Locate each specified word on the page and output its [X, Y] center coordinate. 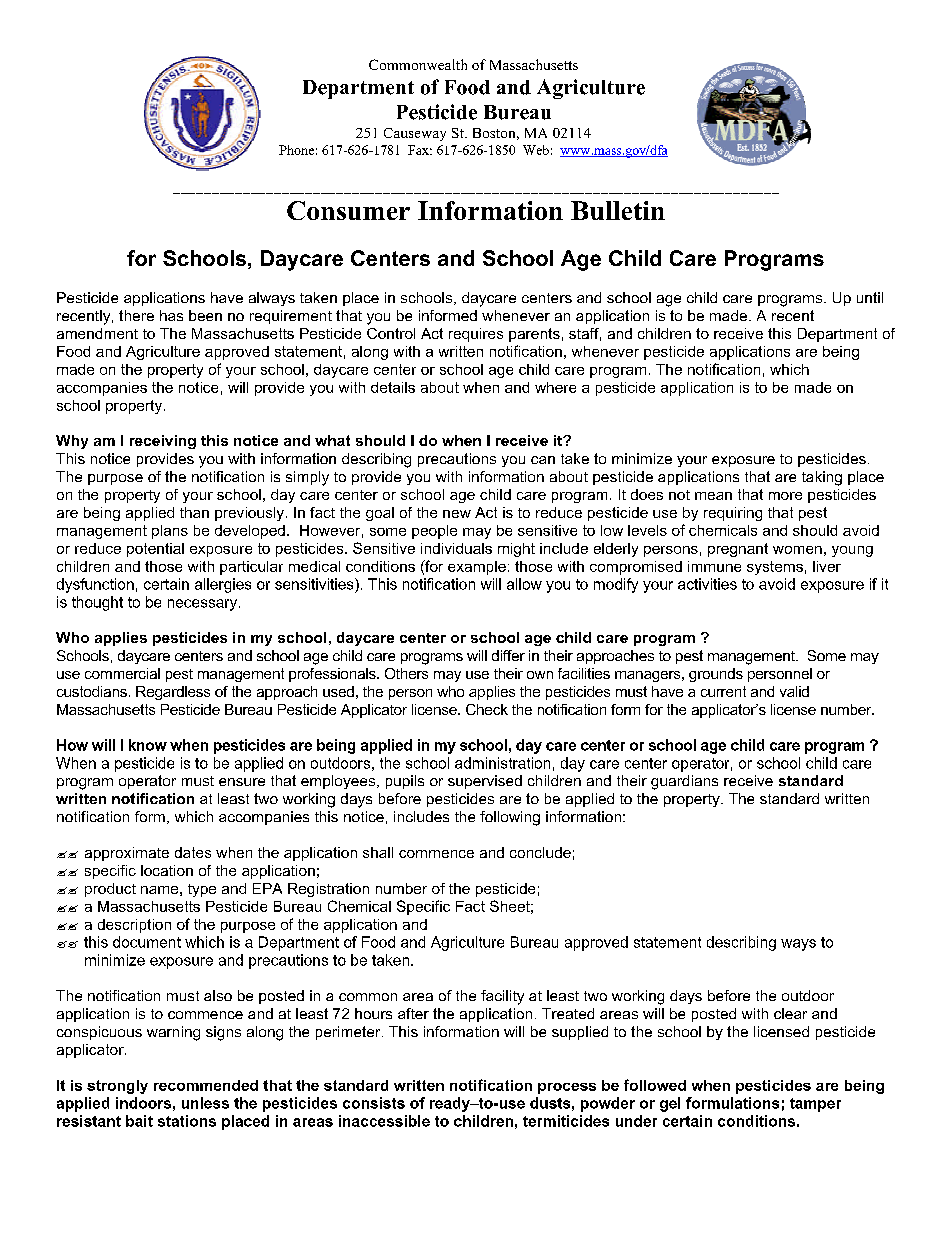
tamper [815, 1105]
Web [536, 150]
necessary [204, 605]
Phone [296, 150]
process [567, 1088]
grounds [716, 675]
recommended [206, 1085]
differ [508, 655]
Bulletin [618, 210]
